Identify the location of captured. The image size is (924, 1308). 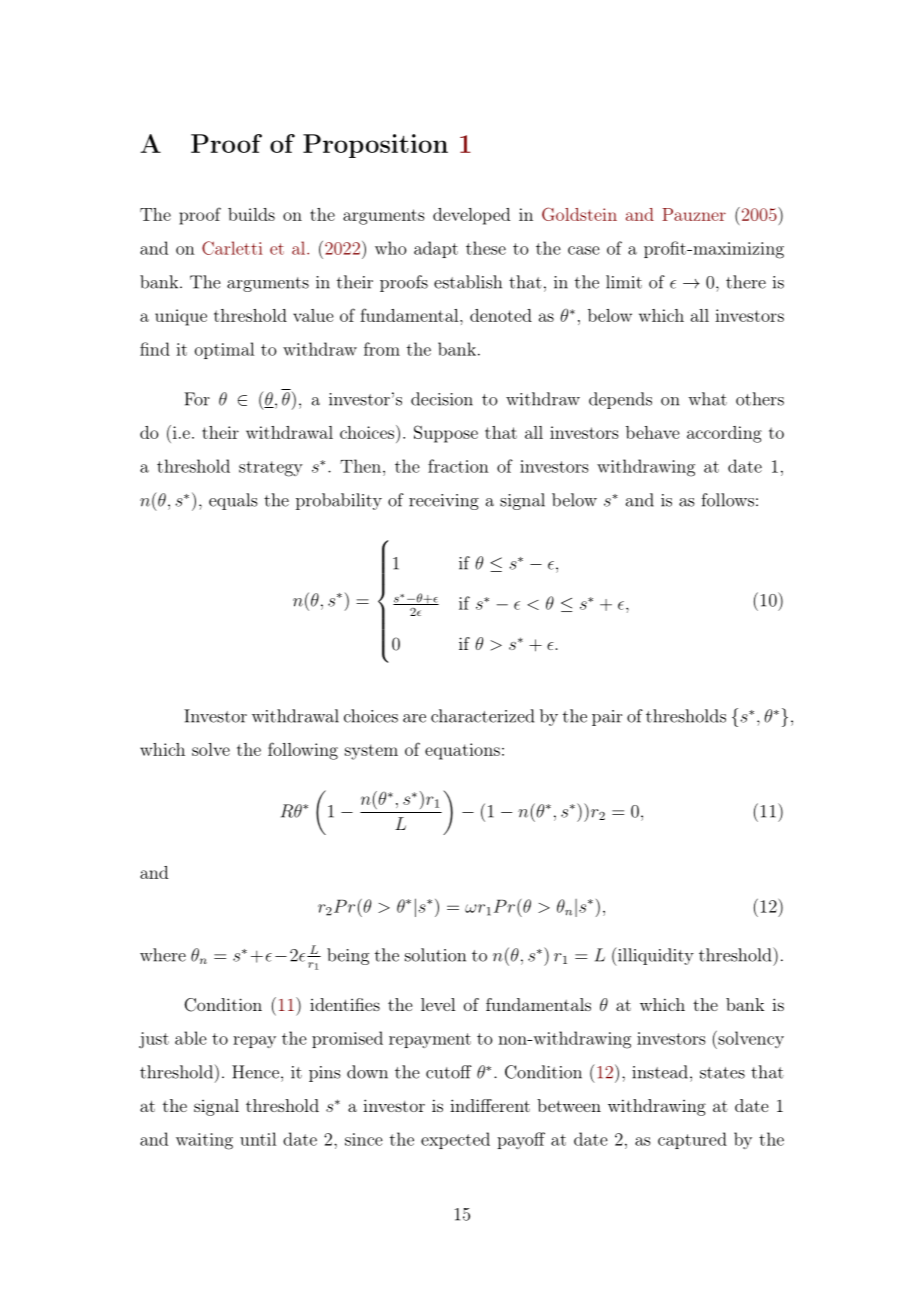
(692, 1140).
